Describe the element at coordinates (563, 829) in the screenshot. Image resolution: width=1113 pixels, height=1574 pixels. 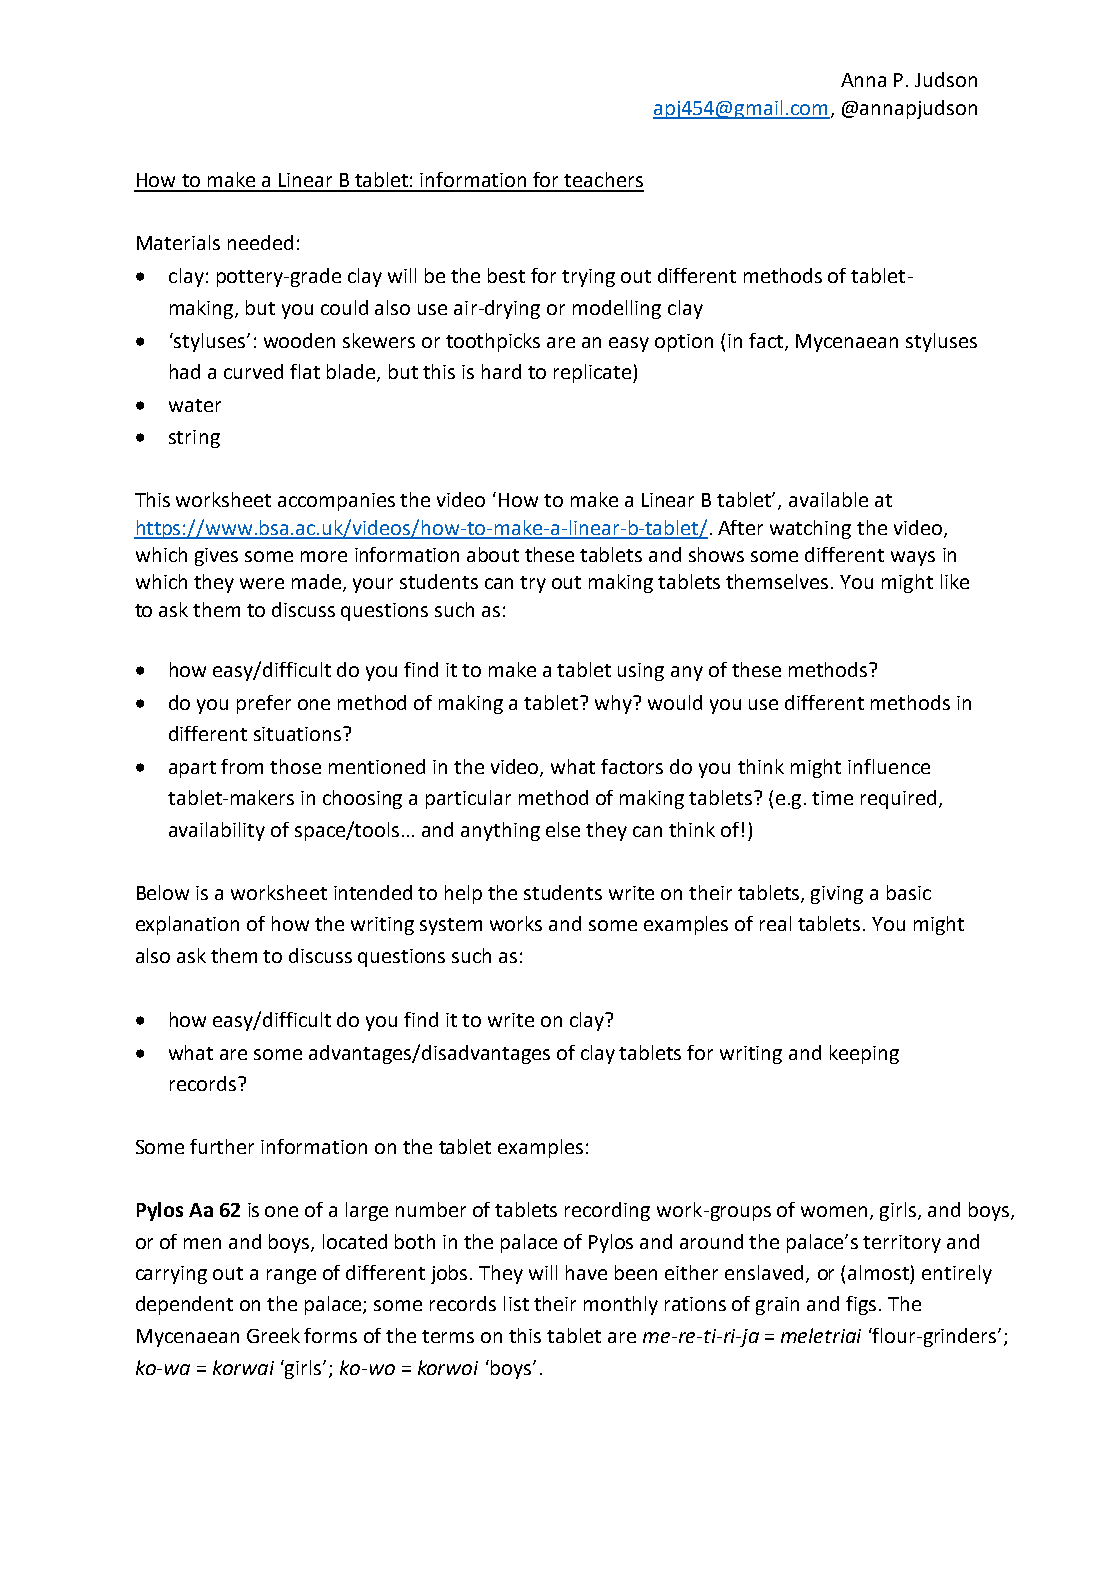
I see `else` at that location.
